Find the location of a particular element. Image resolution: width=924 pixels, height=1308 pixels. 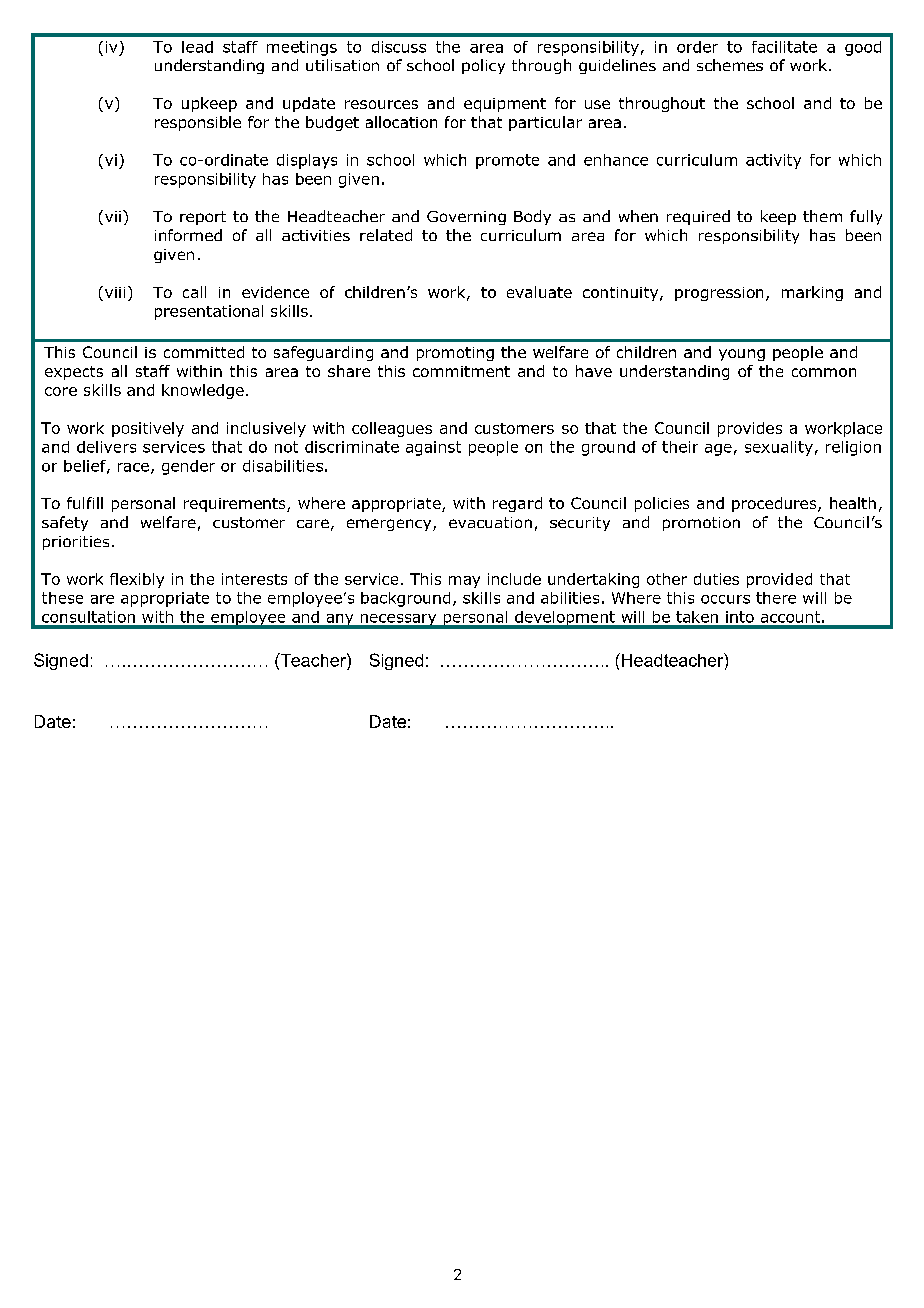

committed is located at coordinates (204, 352).
